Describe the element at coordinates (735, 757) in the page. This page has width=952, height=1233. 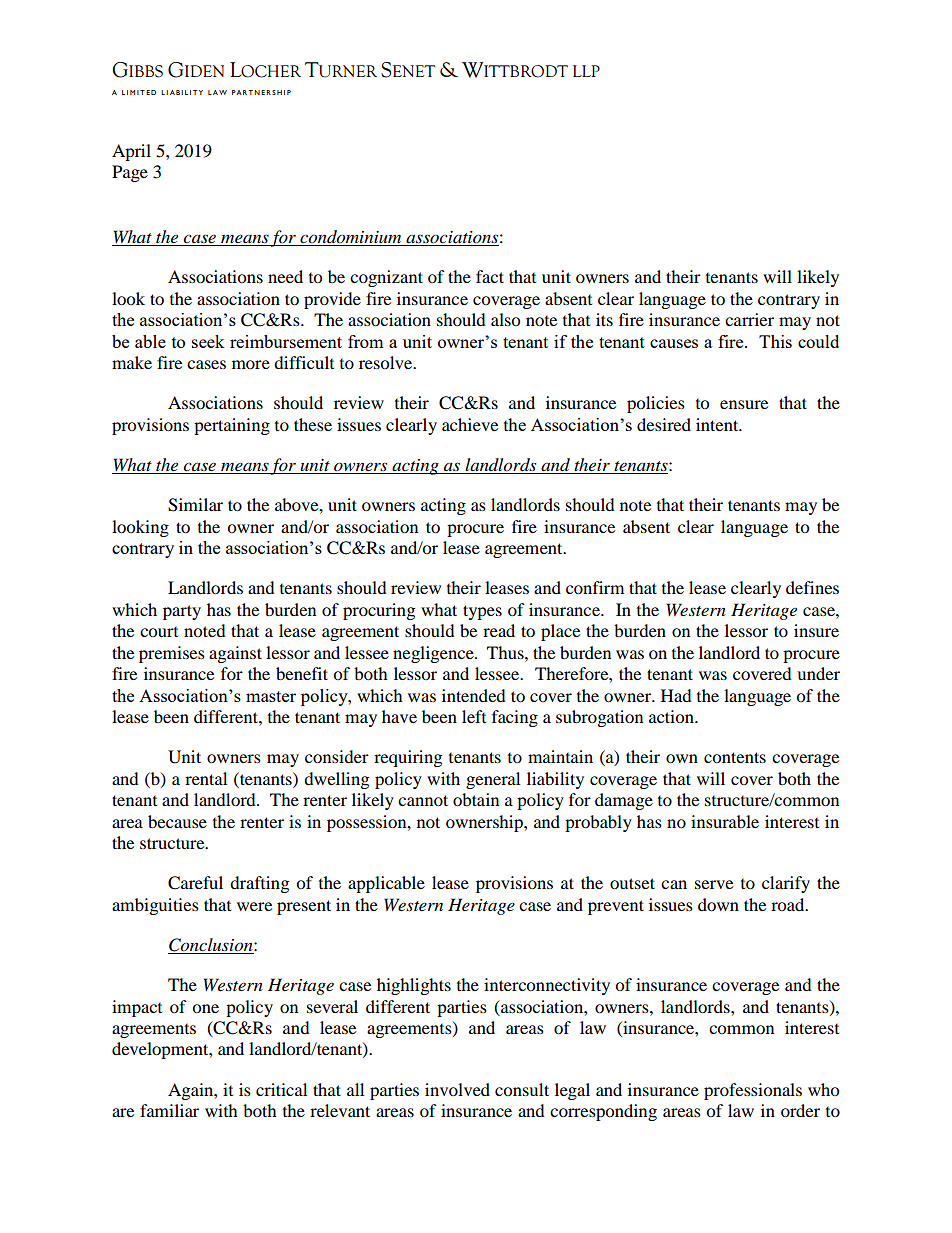
I see `contents` at that location.
